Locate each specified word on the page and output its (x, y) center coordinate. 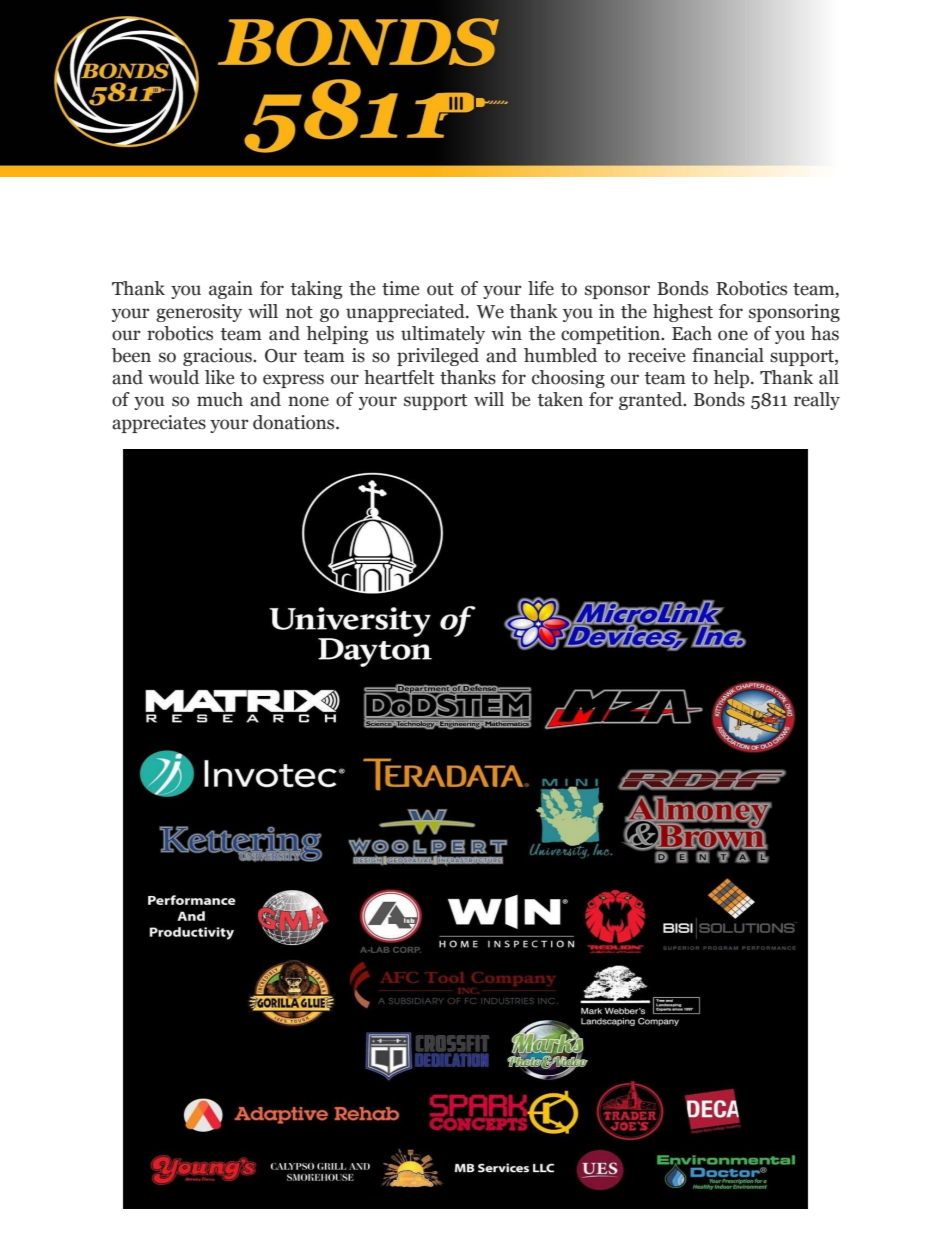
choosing (568, 379)
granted (652, 401)
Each (692, 333)
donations (295, 422)
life (541, 288)
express (293, 381)
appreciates (159, 424)
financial (728, 355)
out (440, 289)
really (817, 401)
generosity (199, 313)
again (231, 290)
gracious (218, 357)
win (506, 333)
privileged (438, 357)
